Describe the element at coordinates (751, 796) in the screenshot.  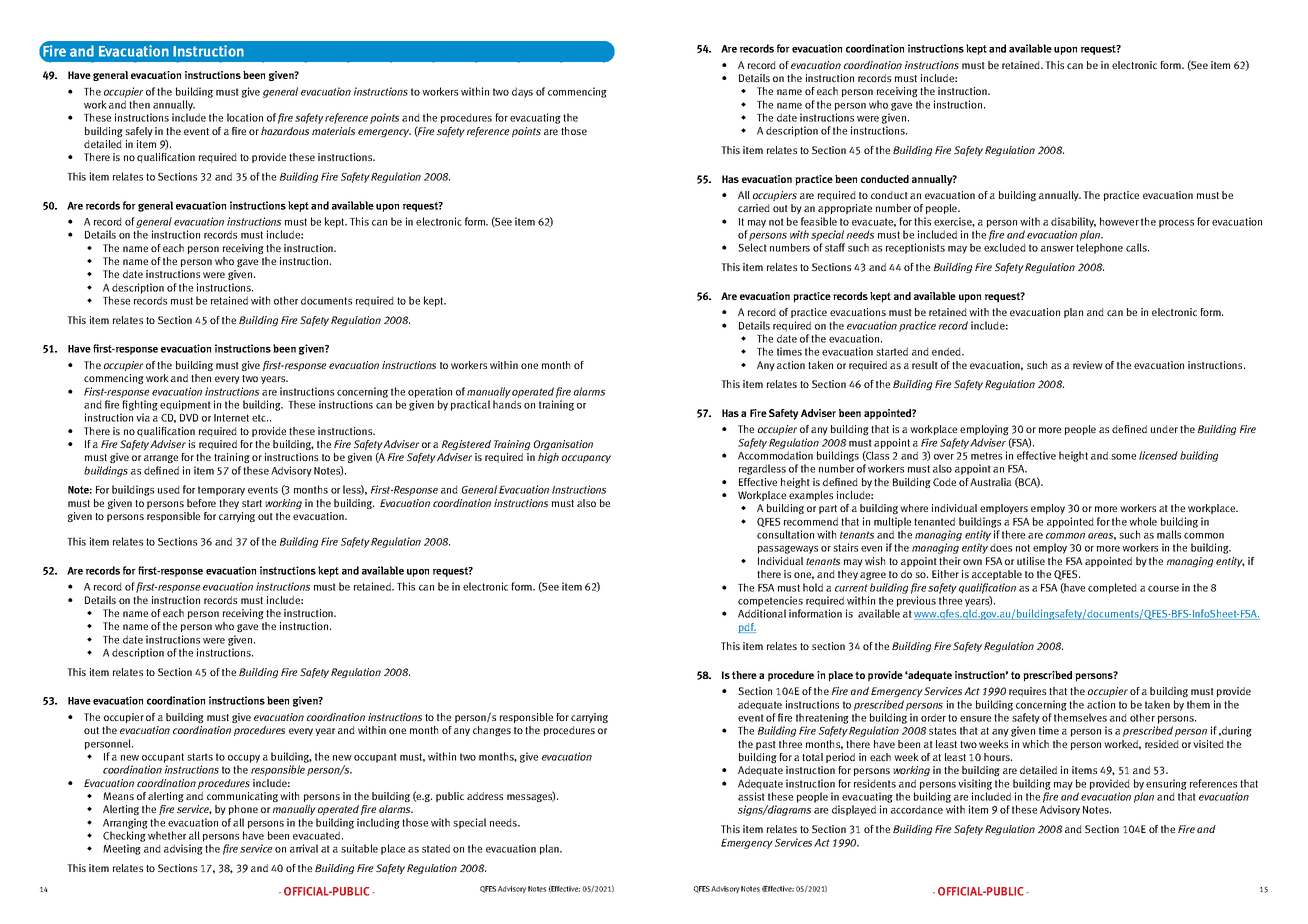
I see `assist` at that location.
